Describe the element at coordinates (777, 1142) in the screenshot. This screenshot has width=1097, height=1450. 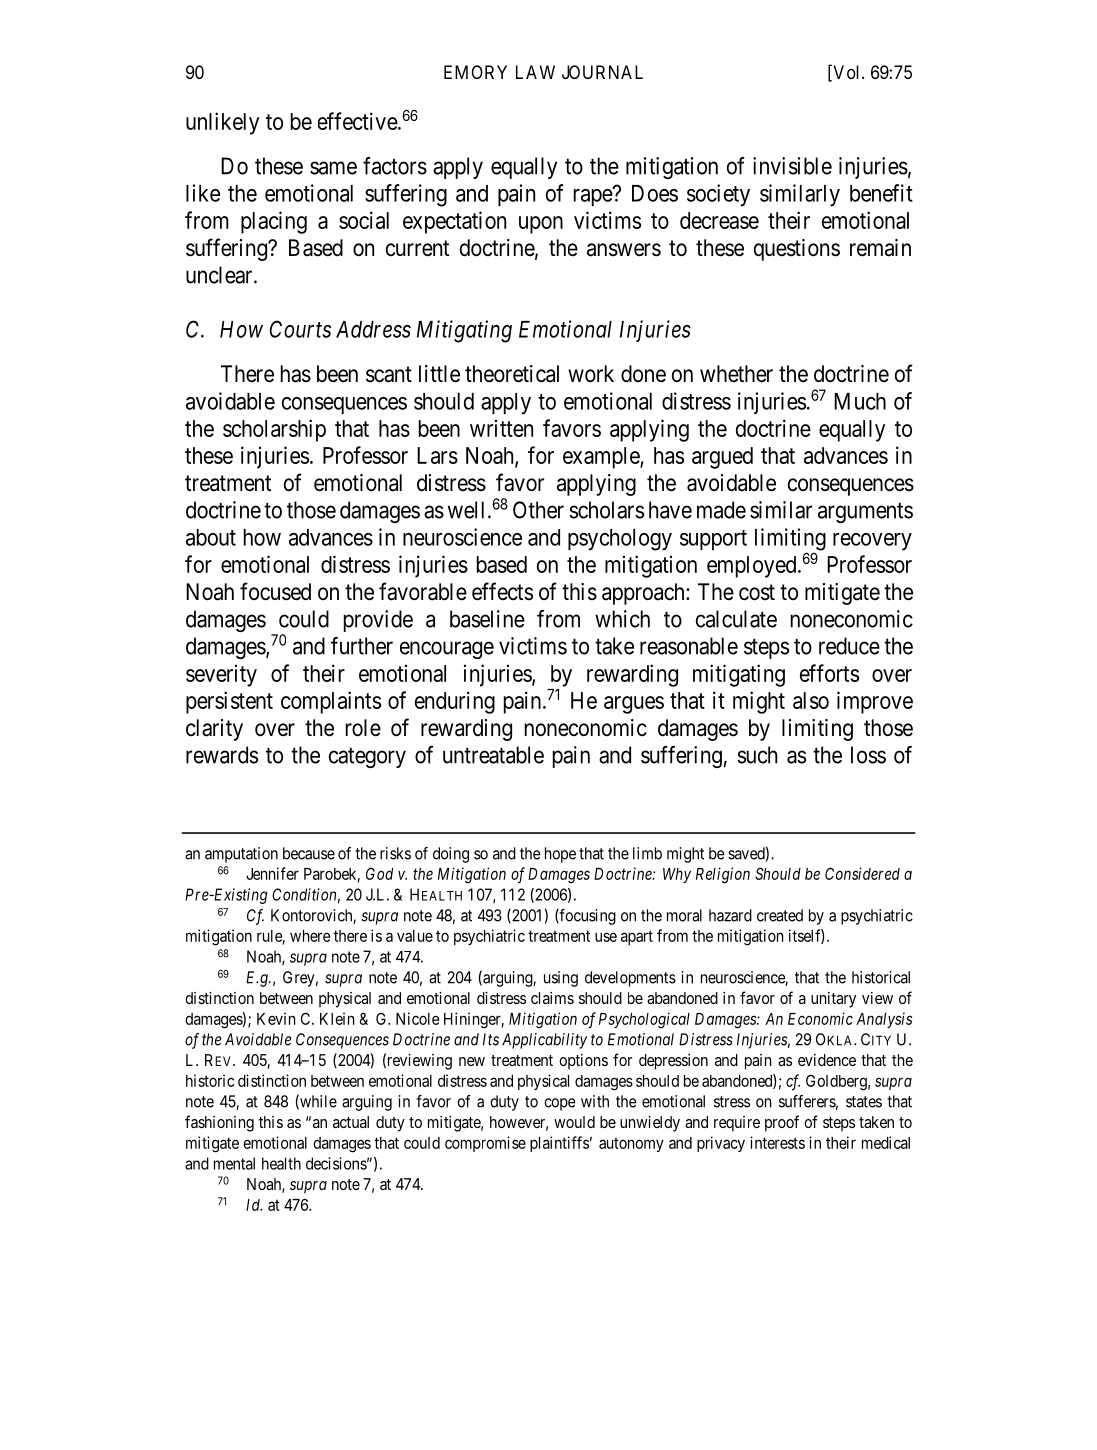
I see `interests` at that location.
